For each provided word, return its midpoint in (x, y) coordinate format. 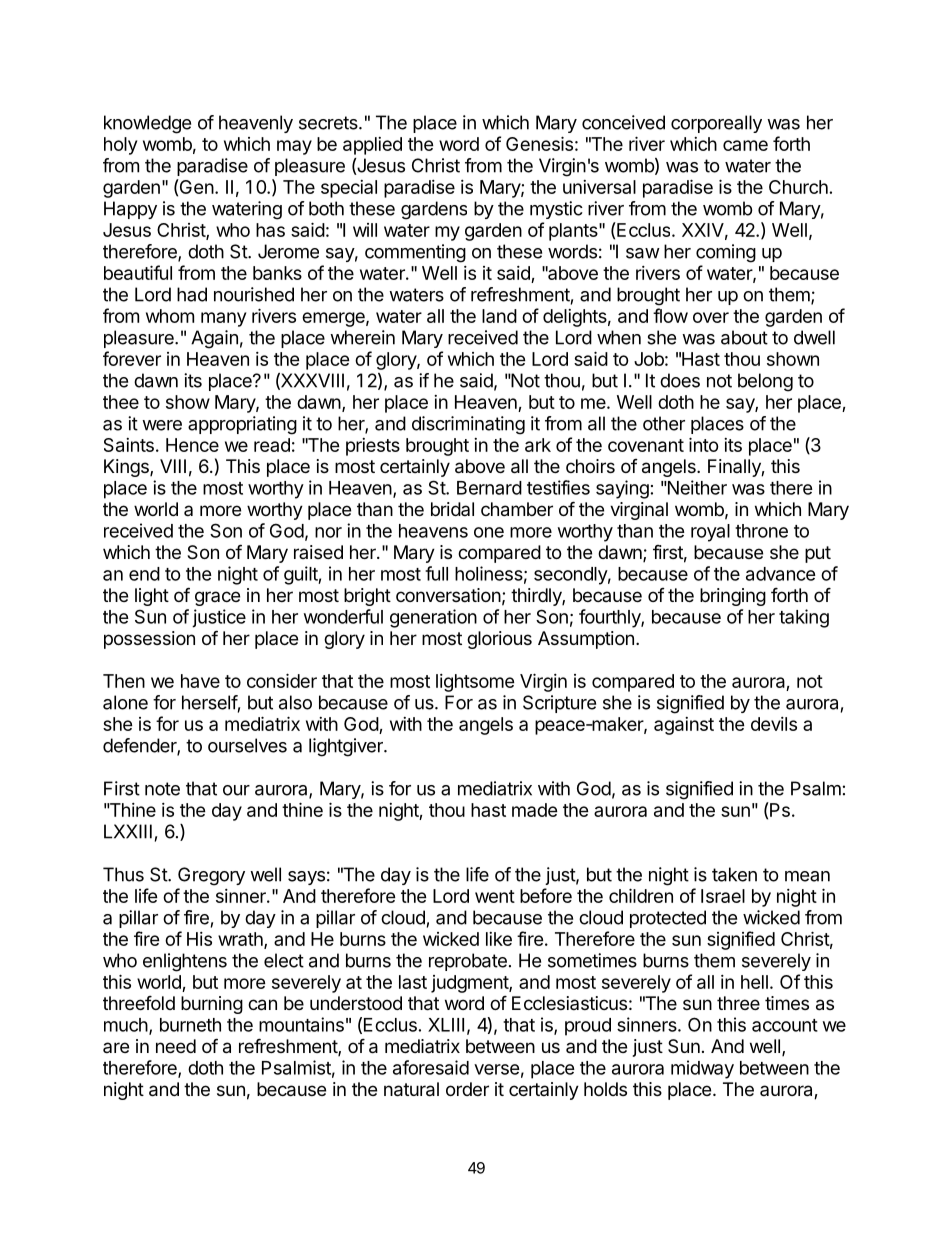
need (176, 1046)
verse (497, 1069)
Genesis (539, 143)
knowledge (147, 124)
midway (702, 1069)
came (745, 145)
